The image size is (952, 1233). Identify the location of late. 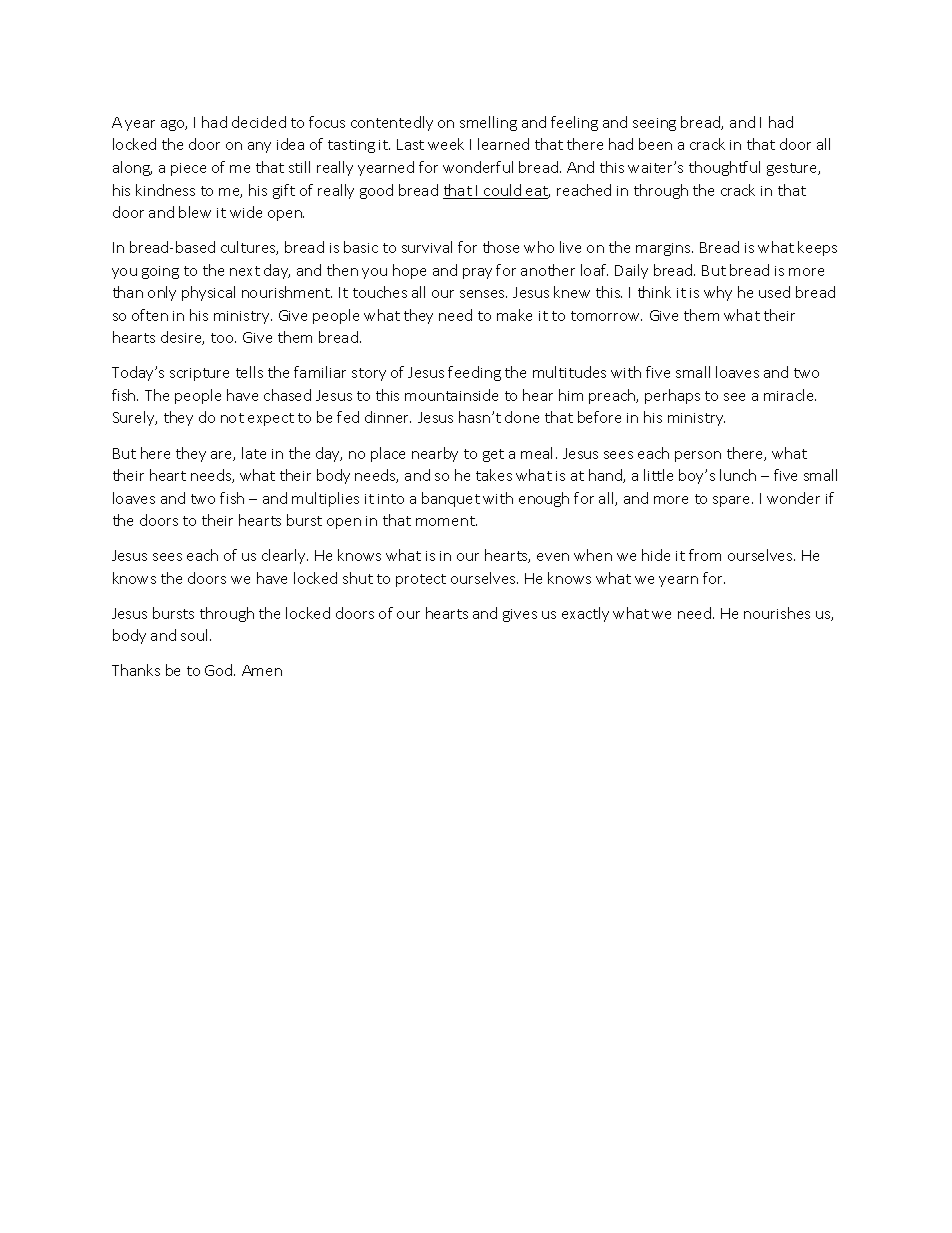
(254, 453).
